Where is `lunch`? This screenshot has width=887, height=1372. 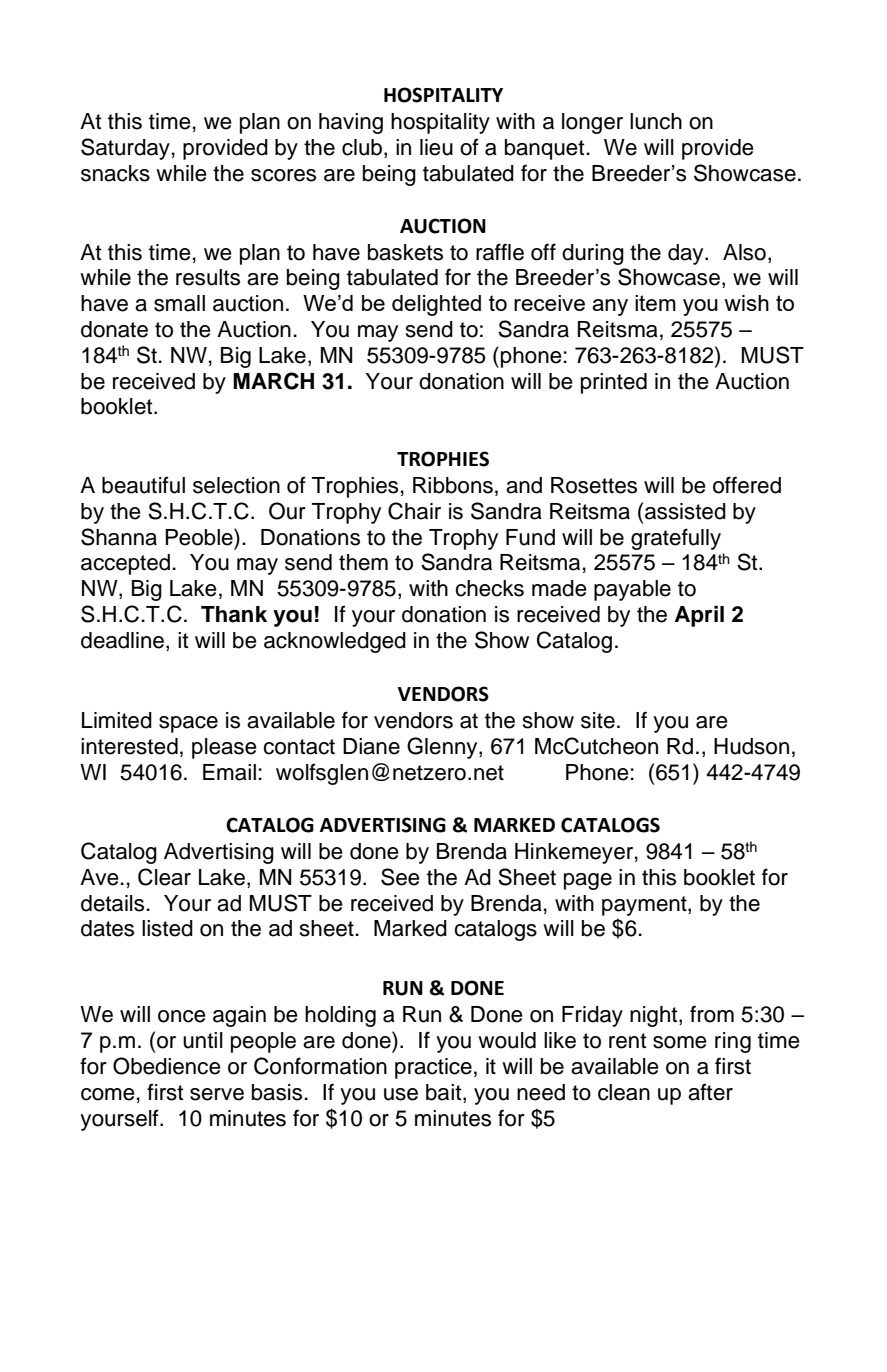 lunch is located at coordinates (656, 121).
